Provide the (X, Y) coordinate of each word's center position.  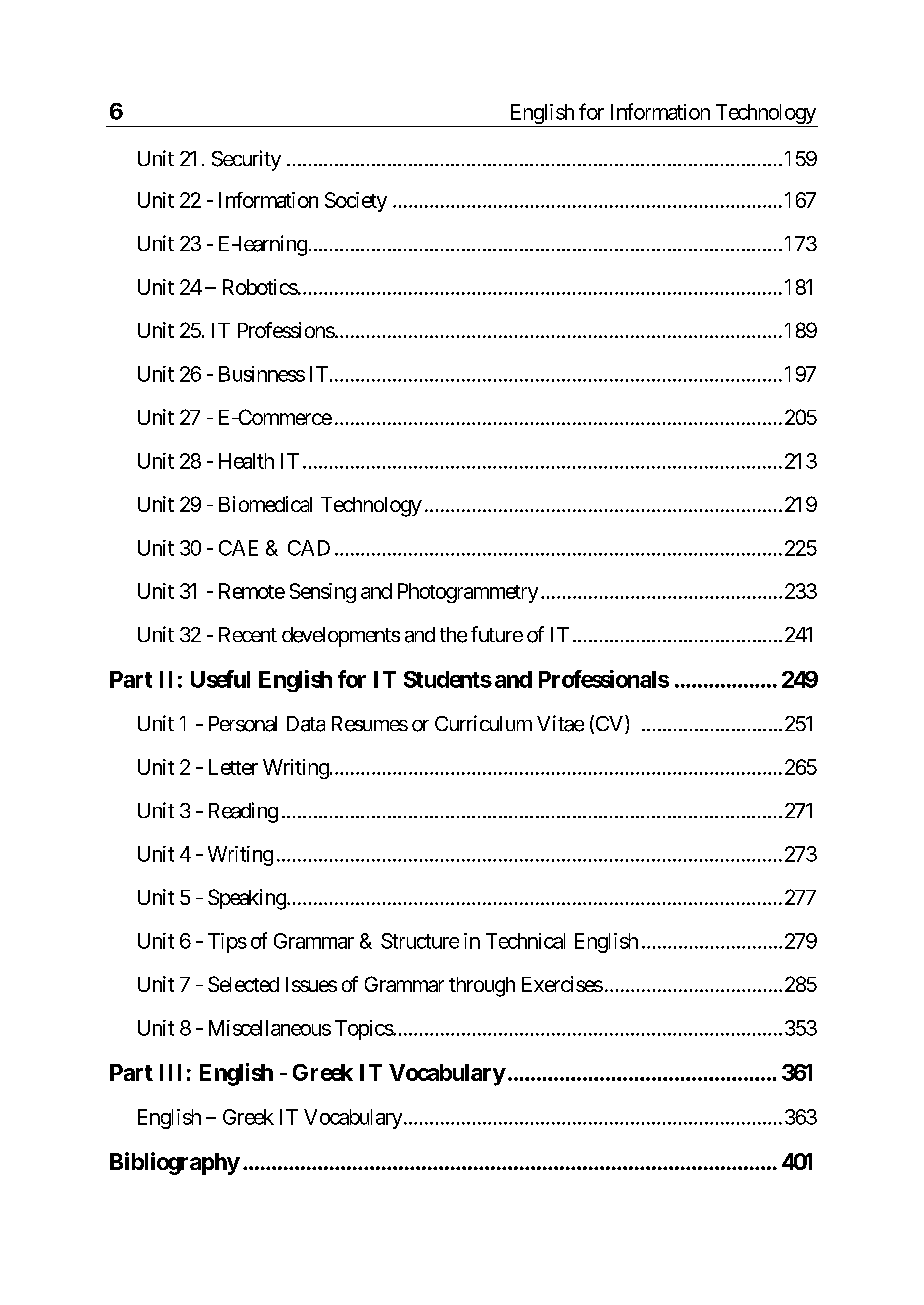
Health (246, 461)
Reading (243, 812)
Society (356, 202)
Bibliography (175, 1163)
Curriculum (483, 723)
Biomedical (265, 504)
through (482, 987)
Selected (243, 984)
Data (306, 724)
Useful (220, 679)
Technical (525, 941)
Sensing (323, 593)
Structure (420, 941)
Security (246, 160)
